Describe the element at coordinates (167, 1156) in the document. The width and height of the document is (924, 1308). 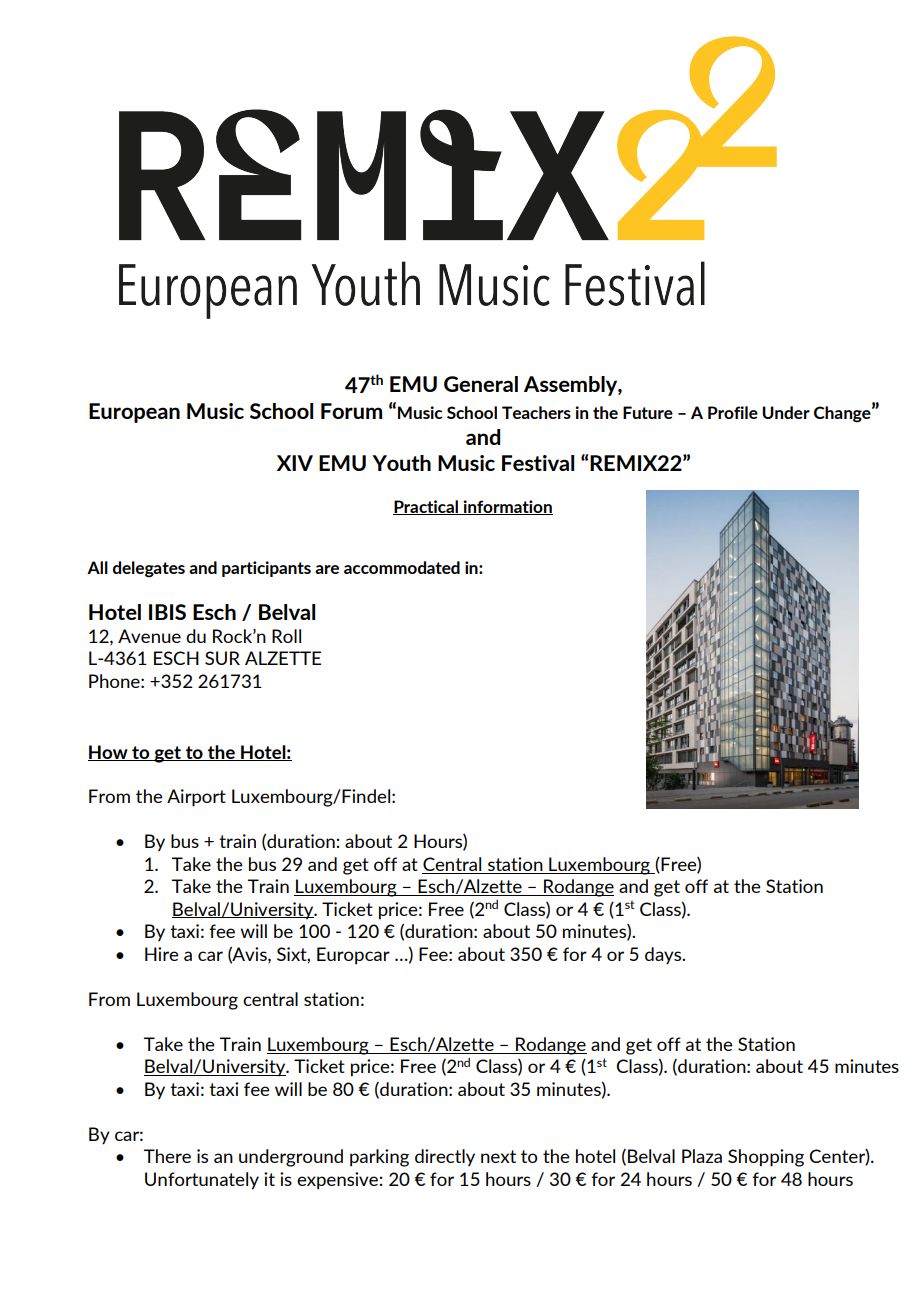
I see `There` at that location.
